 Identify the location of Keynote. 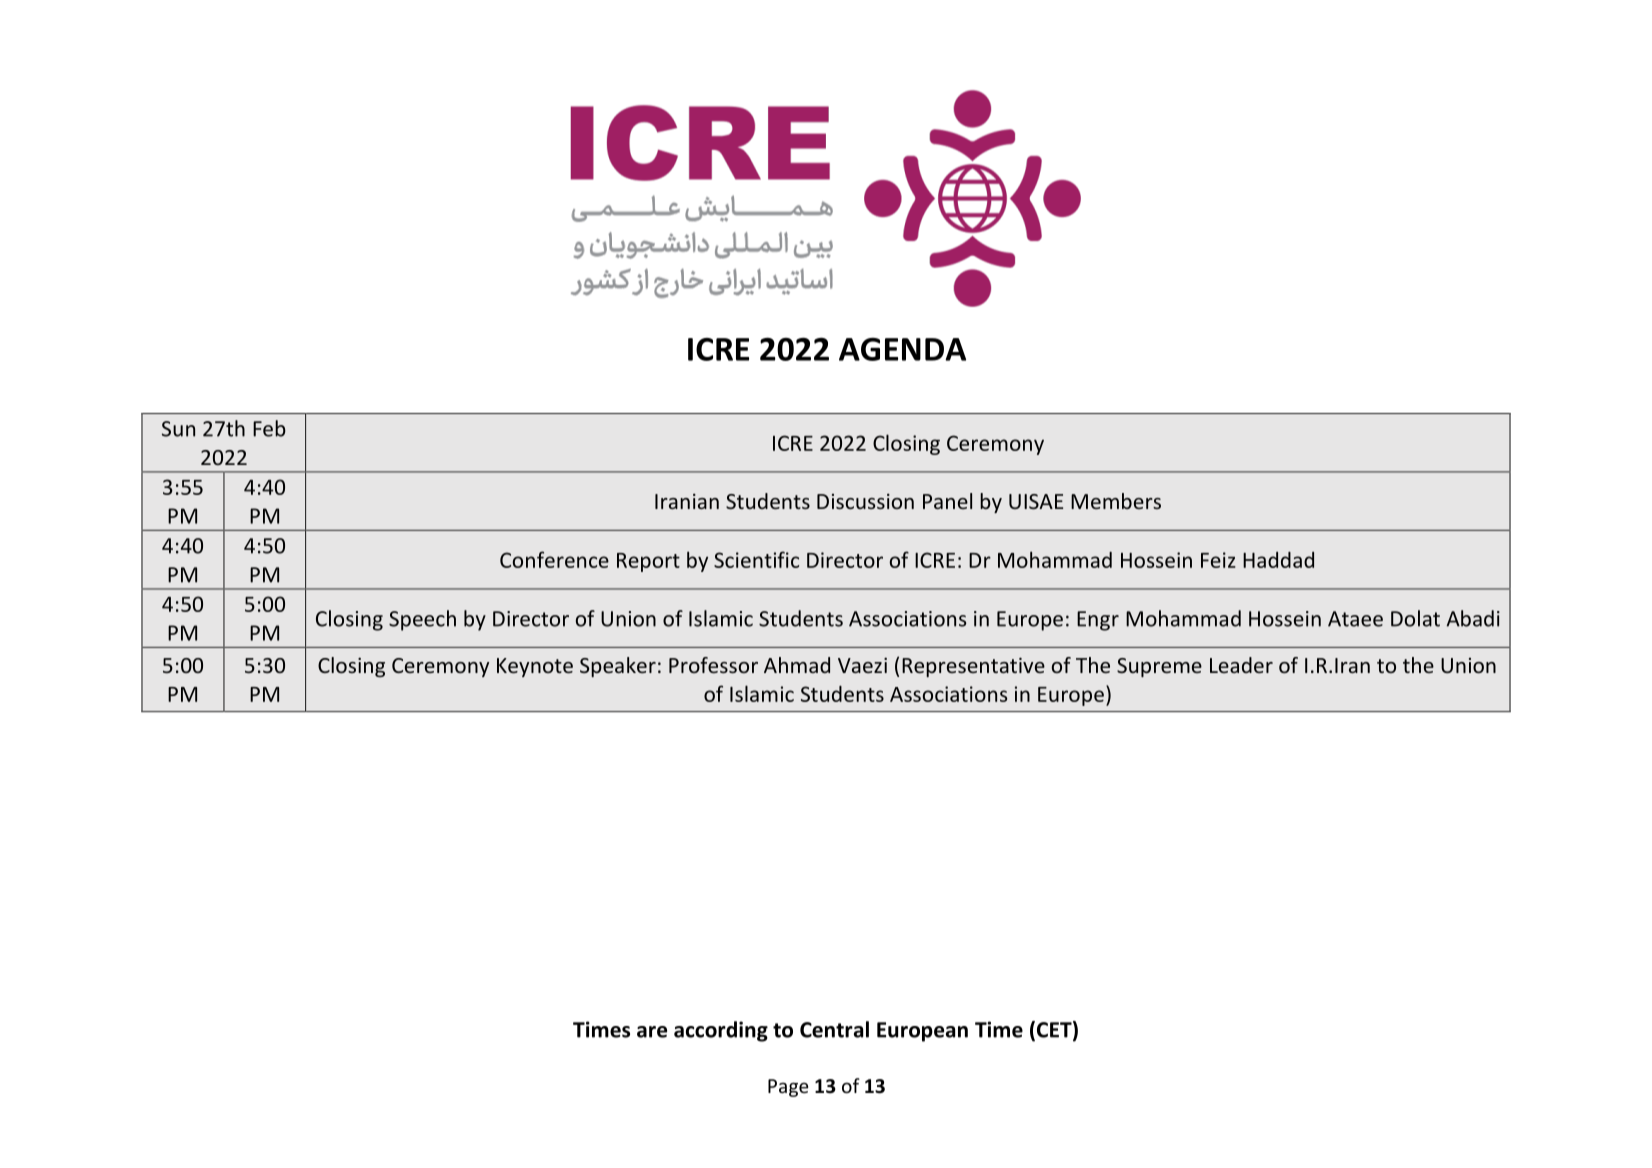
(535, 667).
